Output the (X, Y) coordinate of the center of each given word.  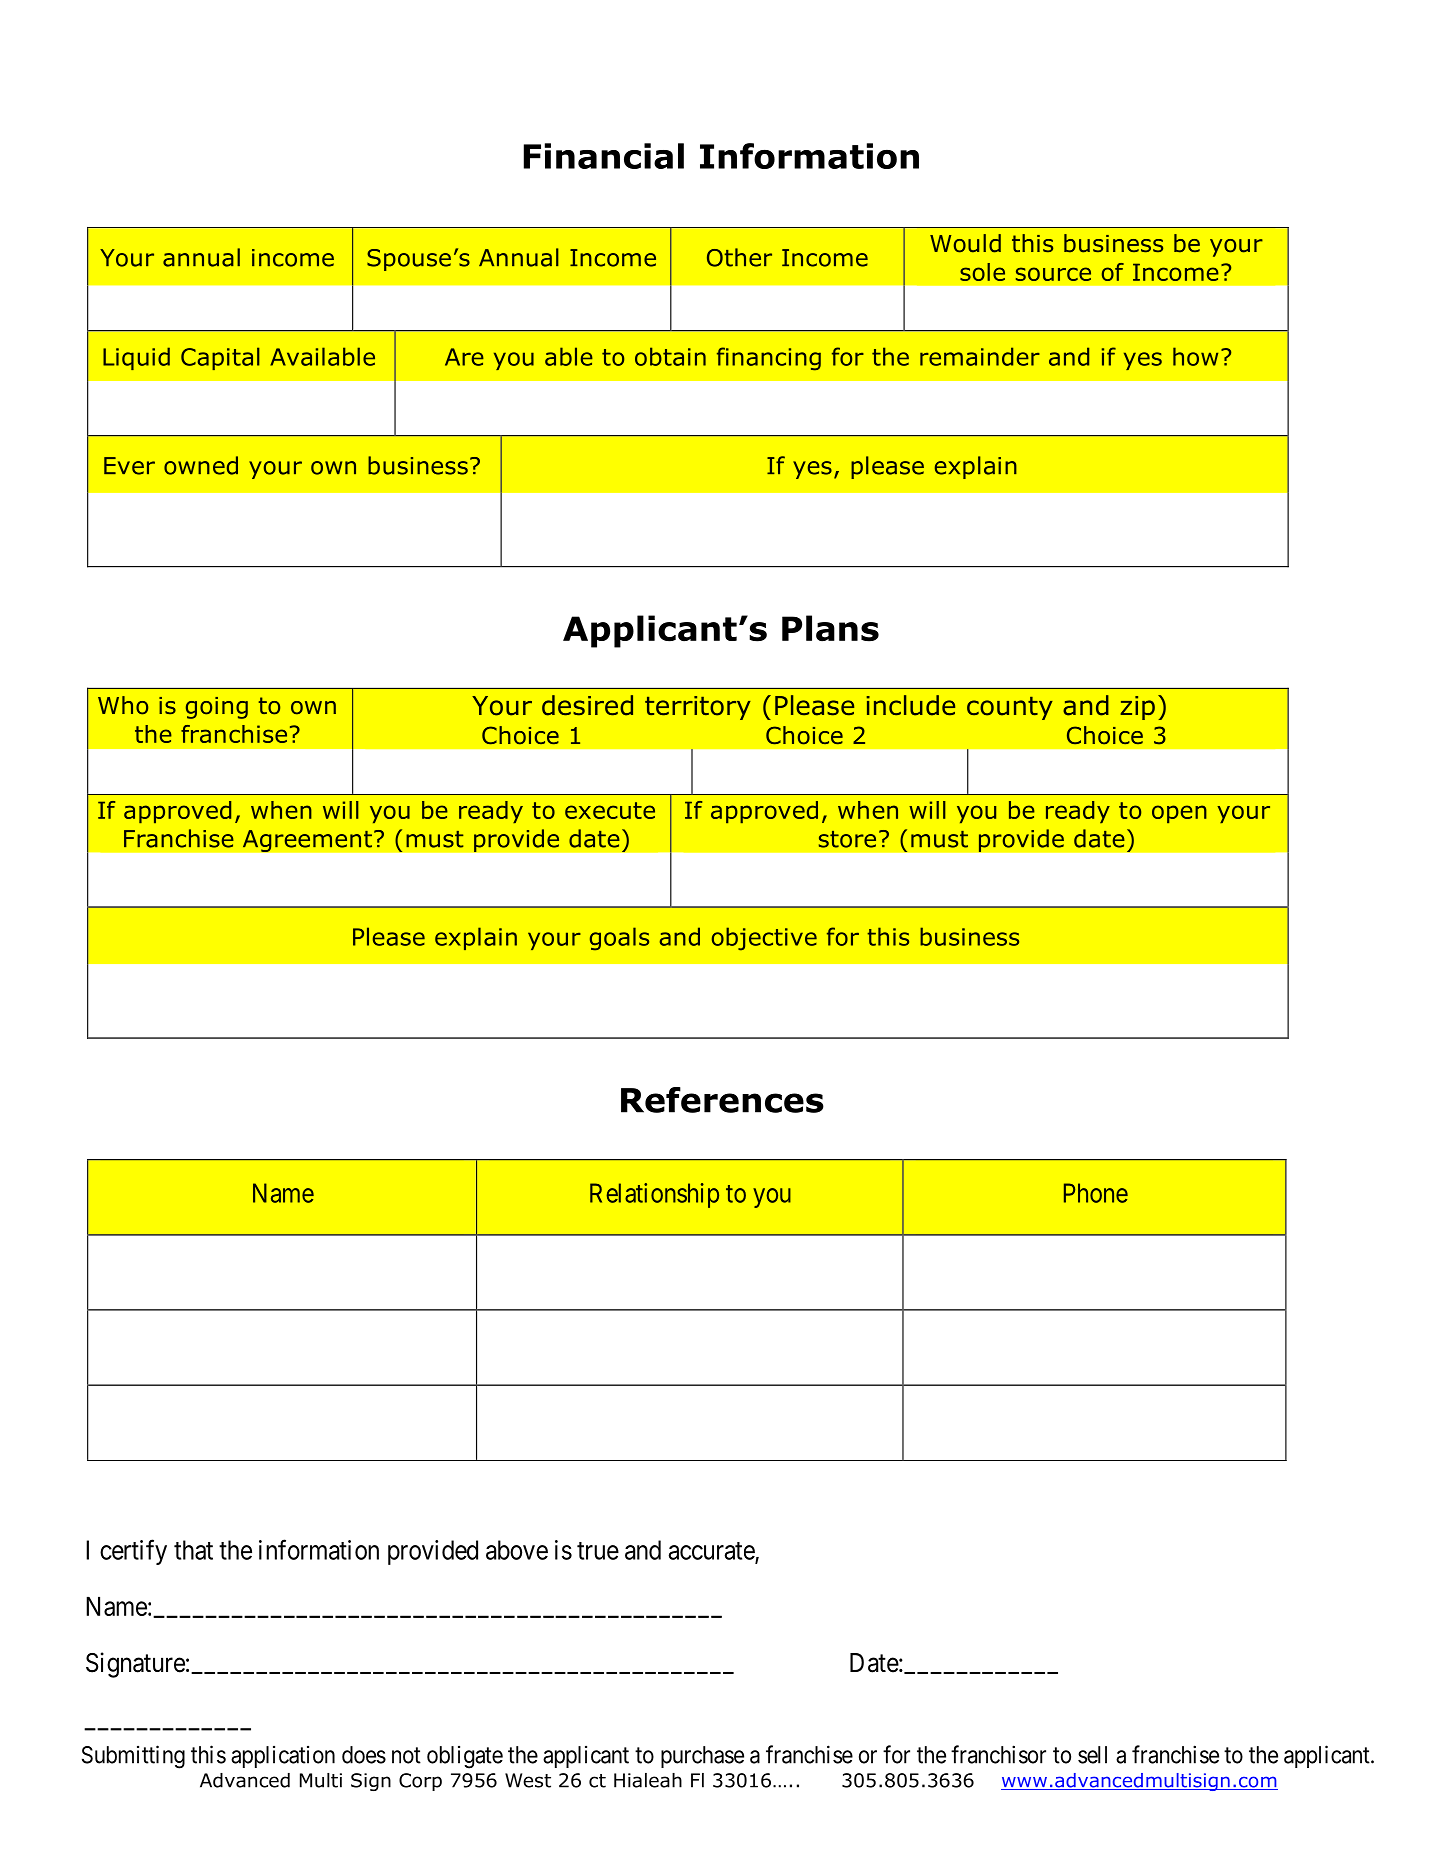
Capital (220, 358)
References (722, 1100)
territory (698, 708)
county (1010, 708)
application (283, 1757)
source (1053, 274)
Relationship (654, 1195)
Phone (1096, 1193)
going (217, 708)
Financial (604, 156)
